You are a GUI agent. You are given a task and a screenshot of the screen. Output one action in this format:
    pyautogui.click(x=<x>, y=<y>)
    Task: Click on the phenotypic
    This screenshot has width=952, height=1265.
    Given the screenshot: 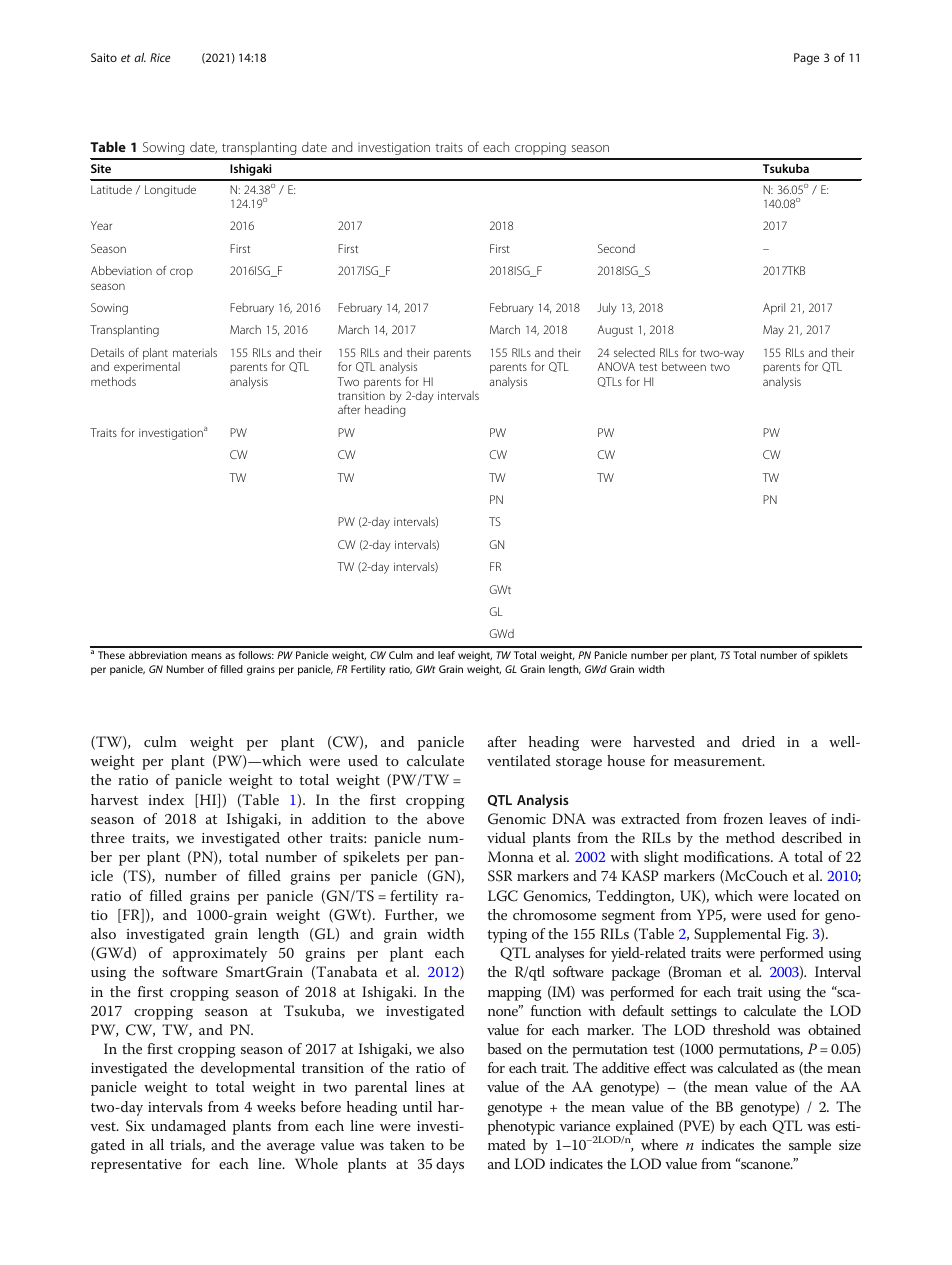 What is the action you would take?
    pyautogui.click(x=521, y=1127)
